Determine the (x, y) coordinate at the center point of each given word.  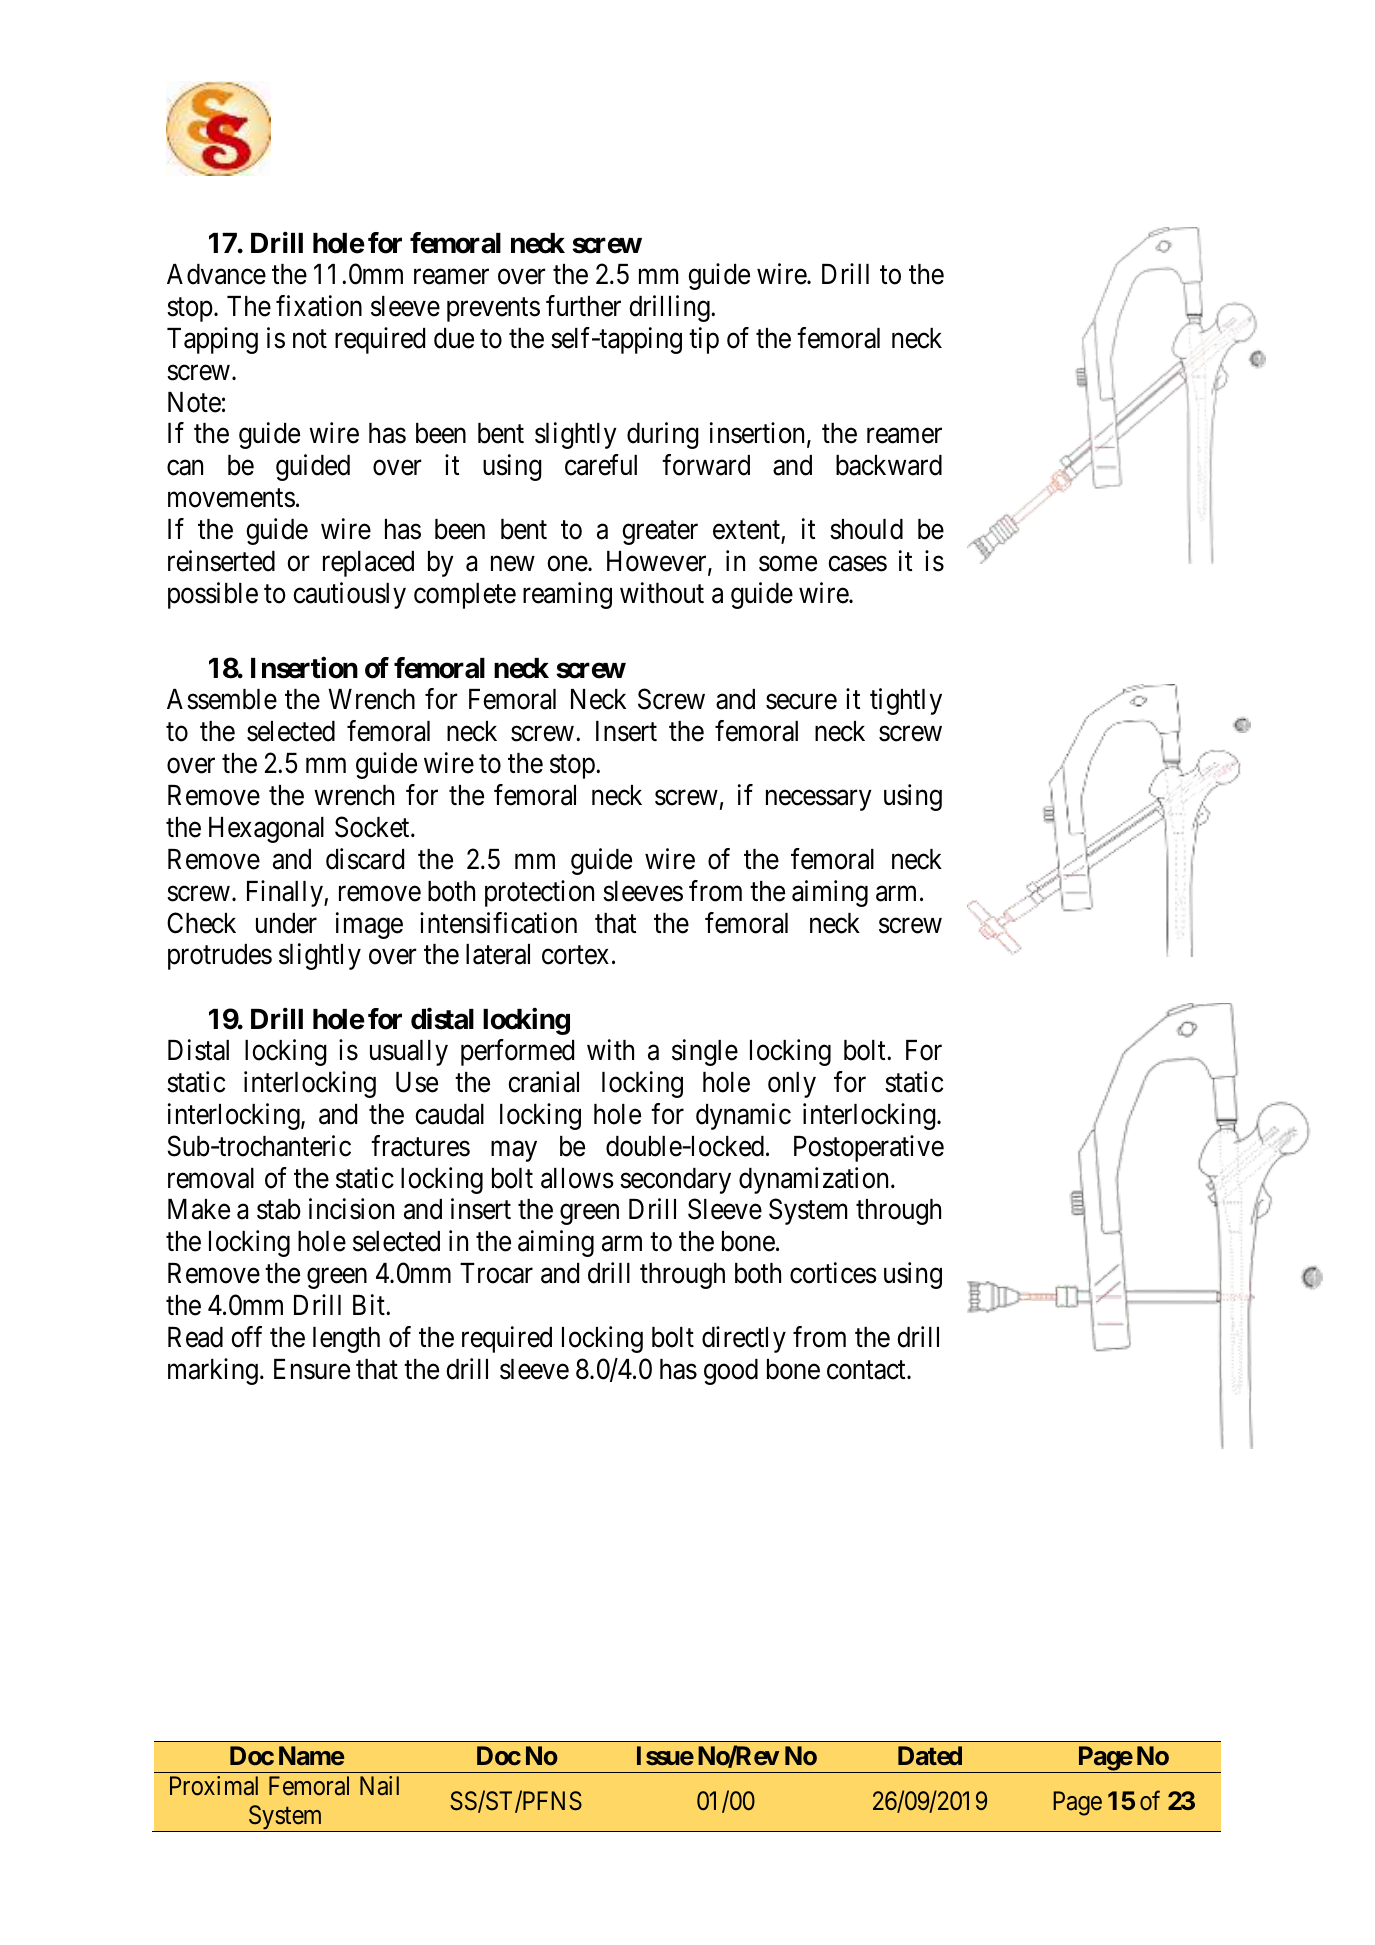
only (792, 1085)
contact (867, 1370)
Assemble (222, 699)
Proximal (214, 1786)
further (583, 306)
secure (801, 702)
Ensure (312, 1369)
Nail (379, 1785)
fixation (319, 306)
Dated (930, 1755)
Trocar (496, 1273)
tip (704, 340)
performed (517, 1052)
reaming (567, 595)
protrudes (220, 957)
